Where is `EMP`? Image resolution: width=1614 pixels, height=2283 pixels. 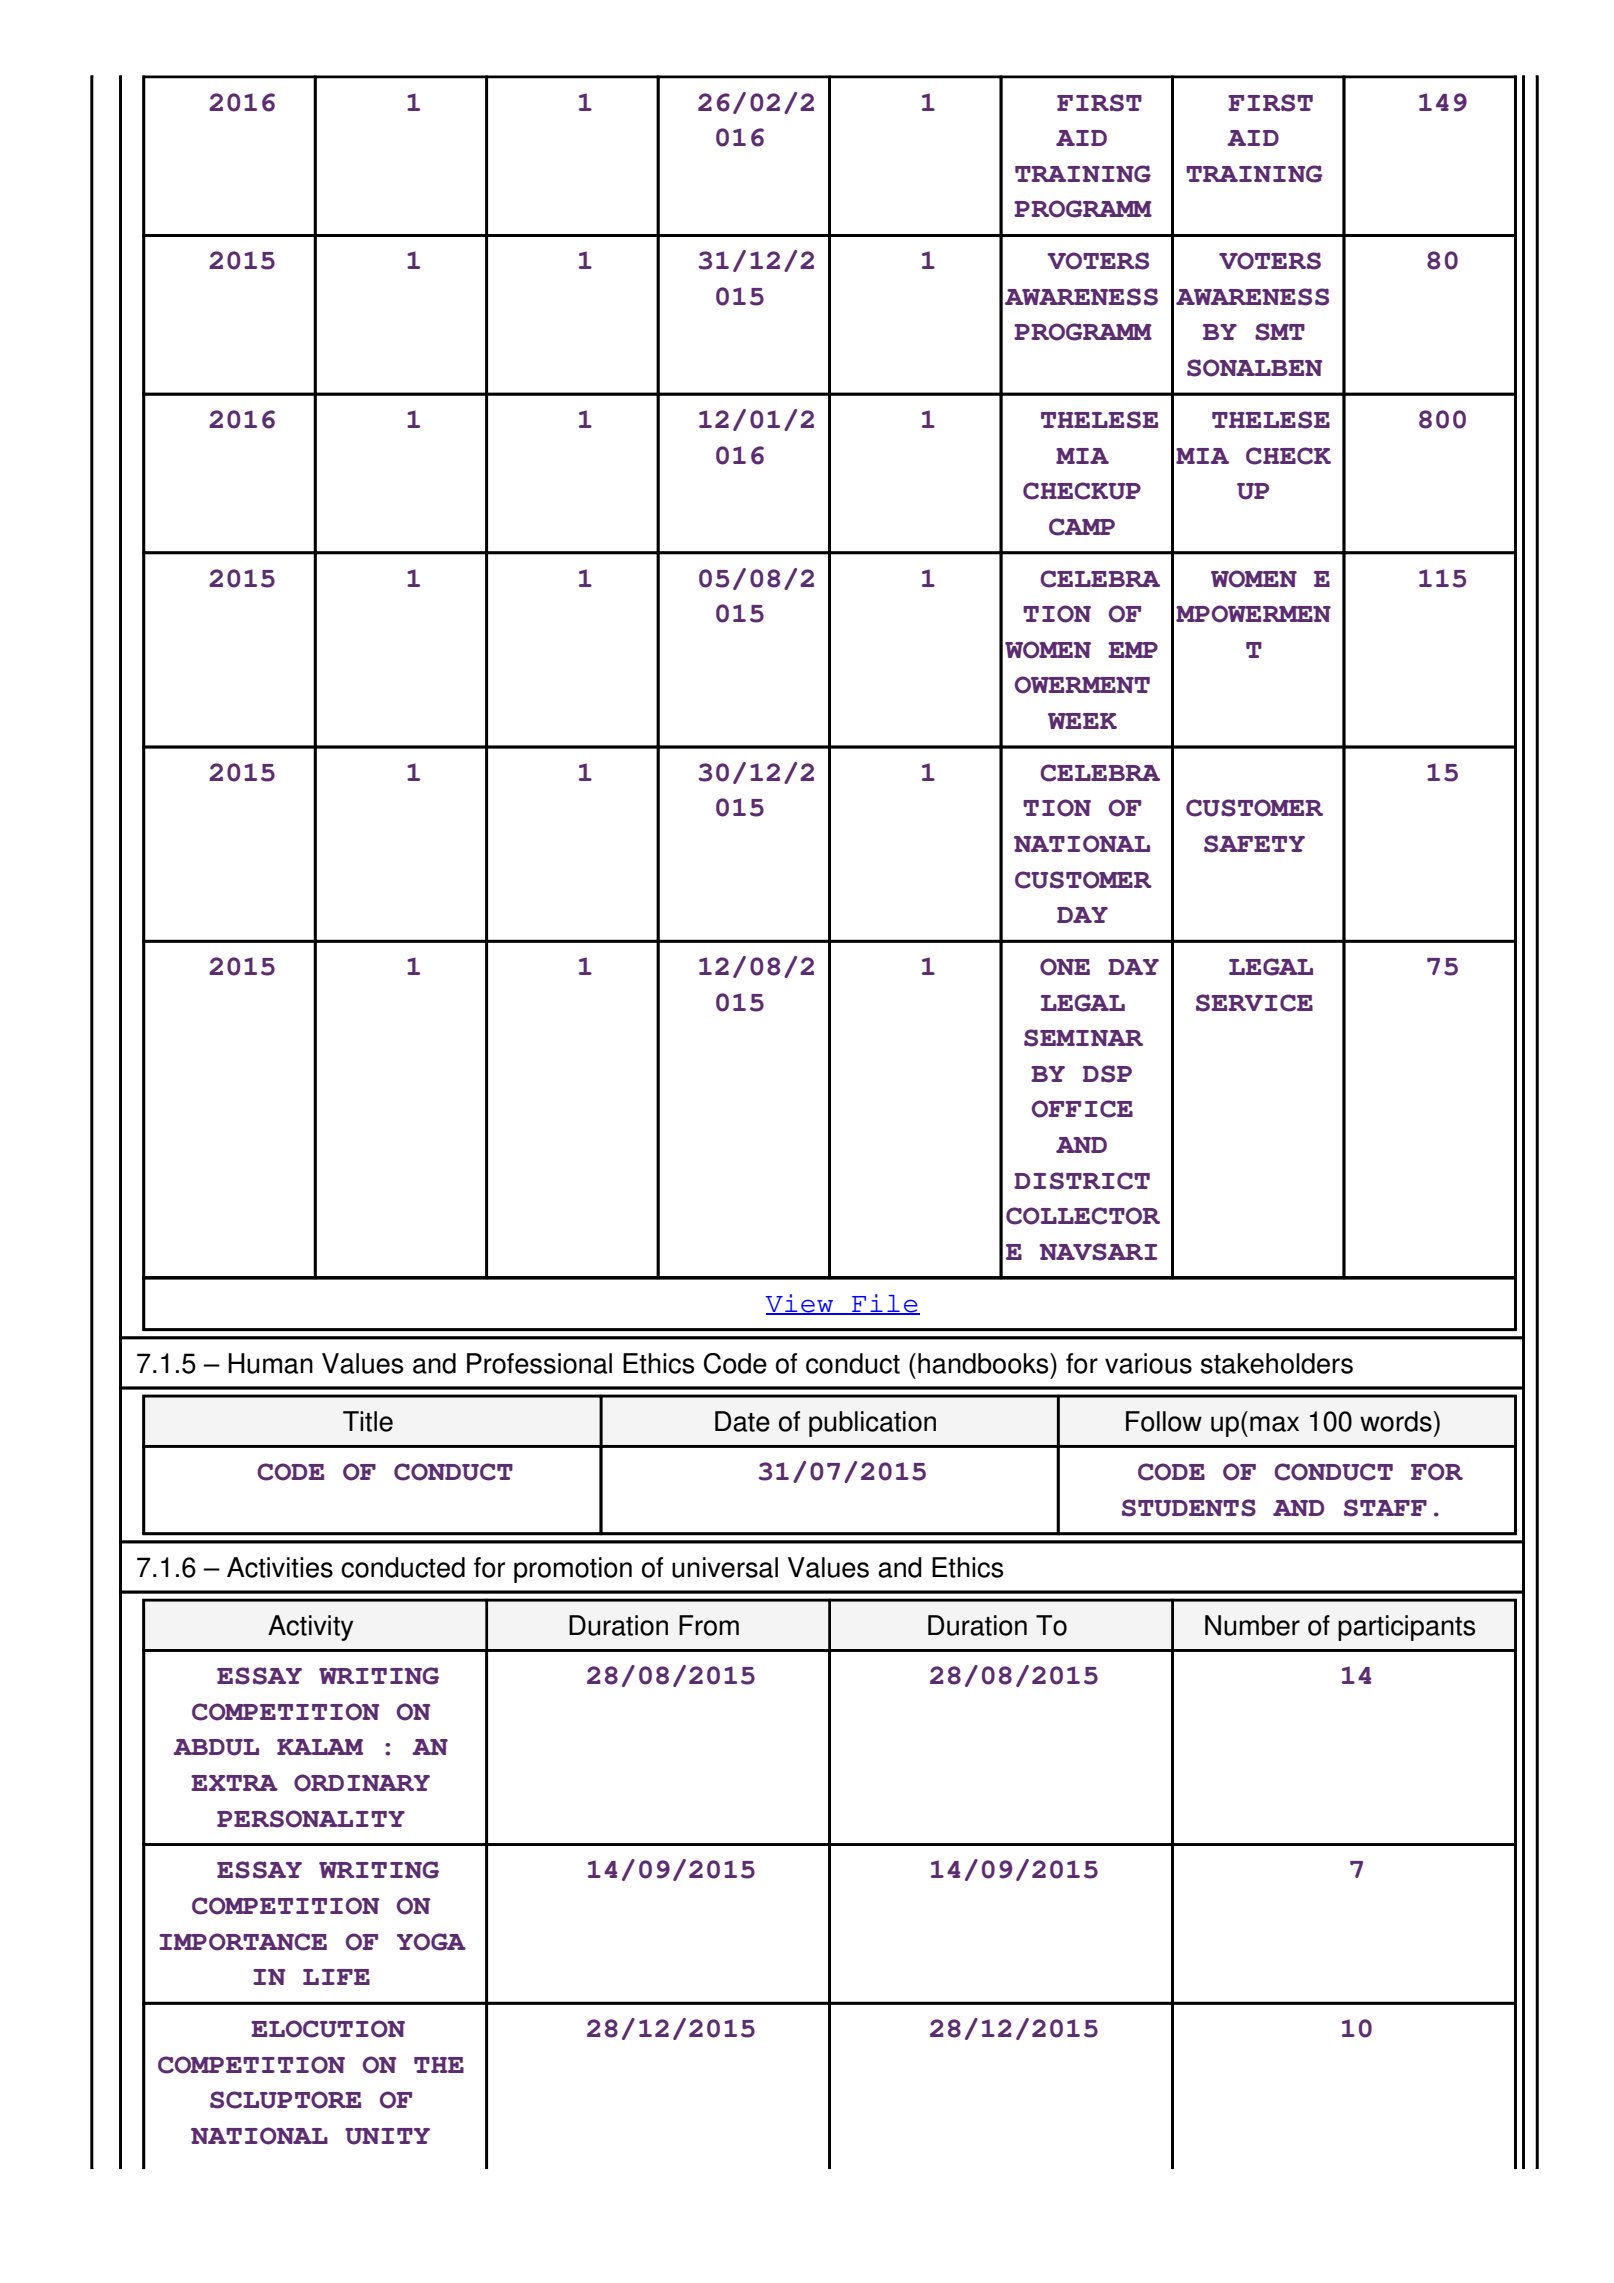
EMP is located at coordinates (1133, 650).
